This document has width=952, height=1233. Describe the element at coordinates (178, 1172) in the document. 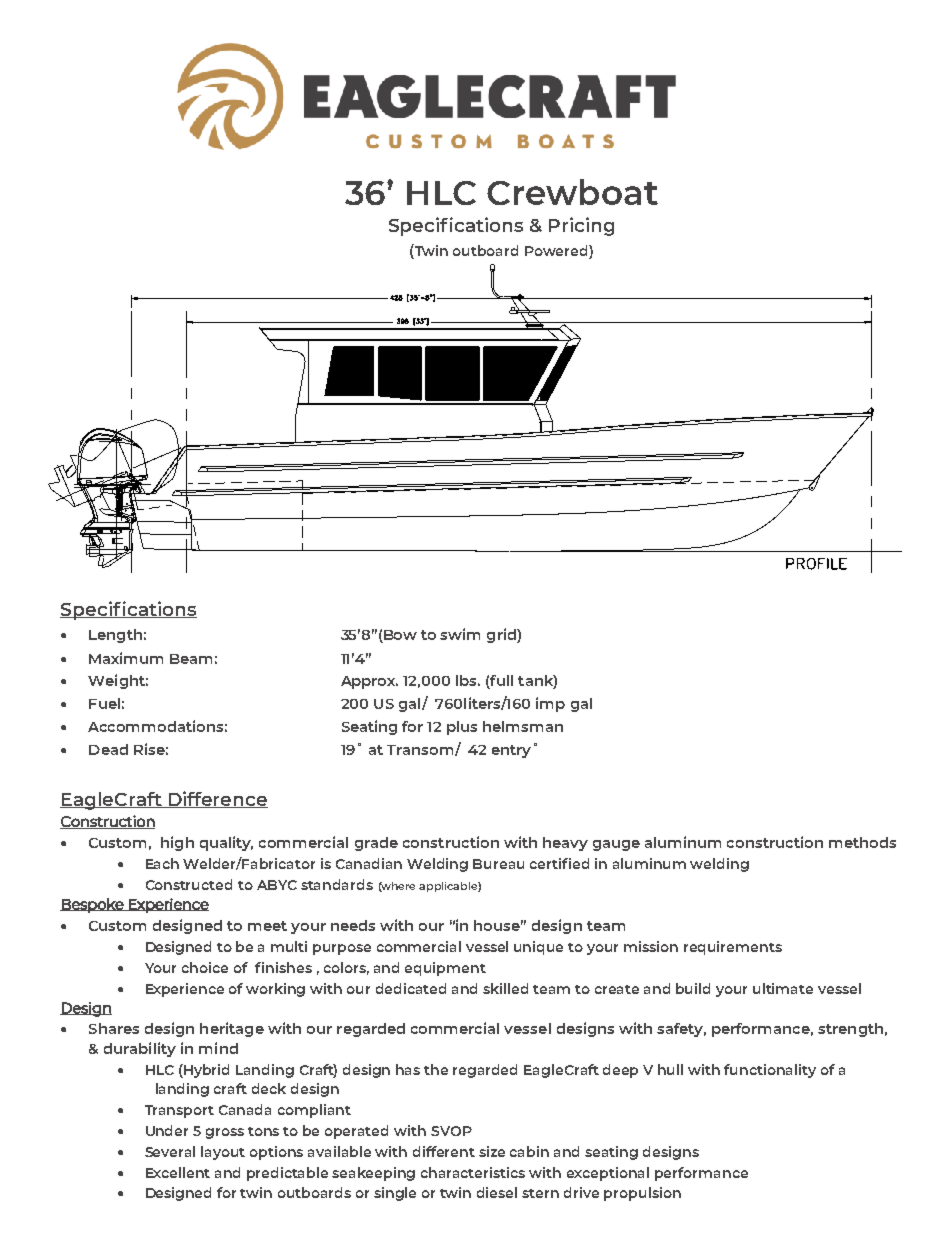

I see `Excellent` at that location.
